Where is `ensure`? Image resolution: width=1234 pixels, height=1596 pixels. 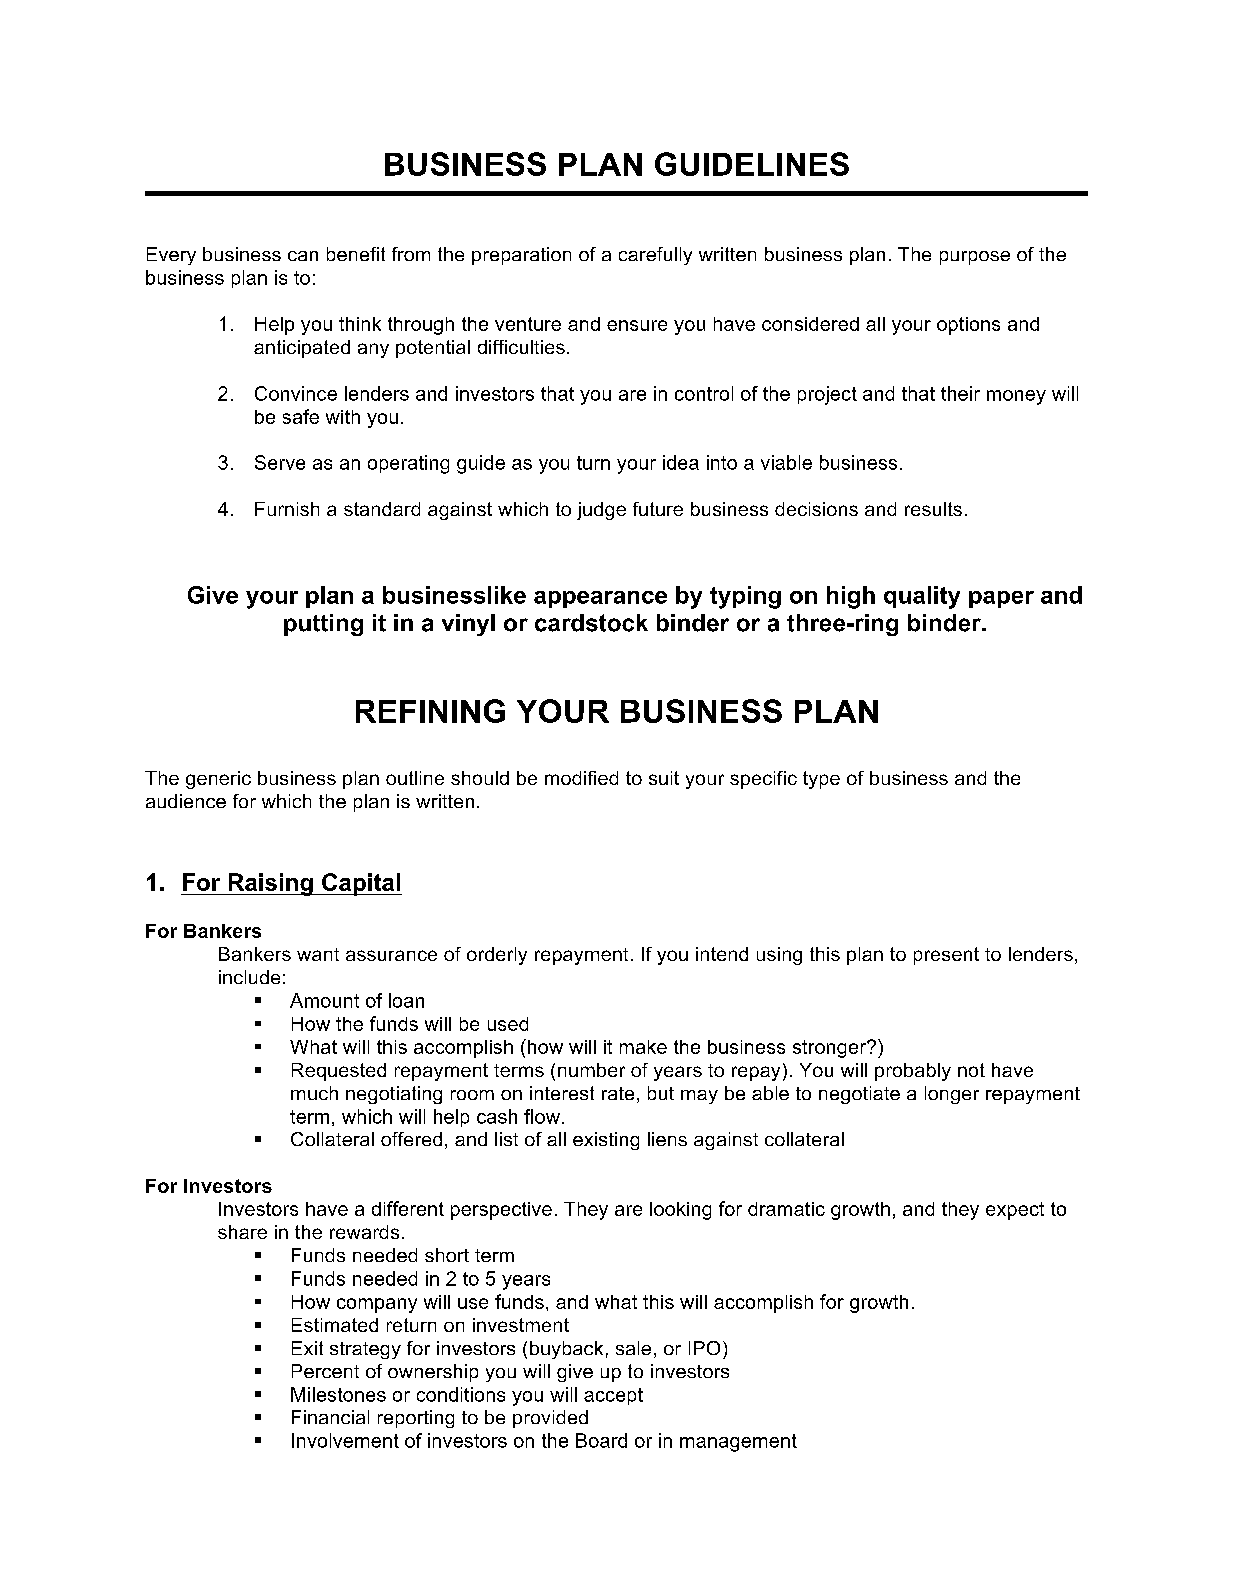 ensure is located at coordinates (637, 325).
